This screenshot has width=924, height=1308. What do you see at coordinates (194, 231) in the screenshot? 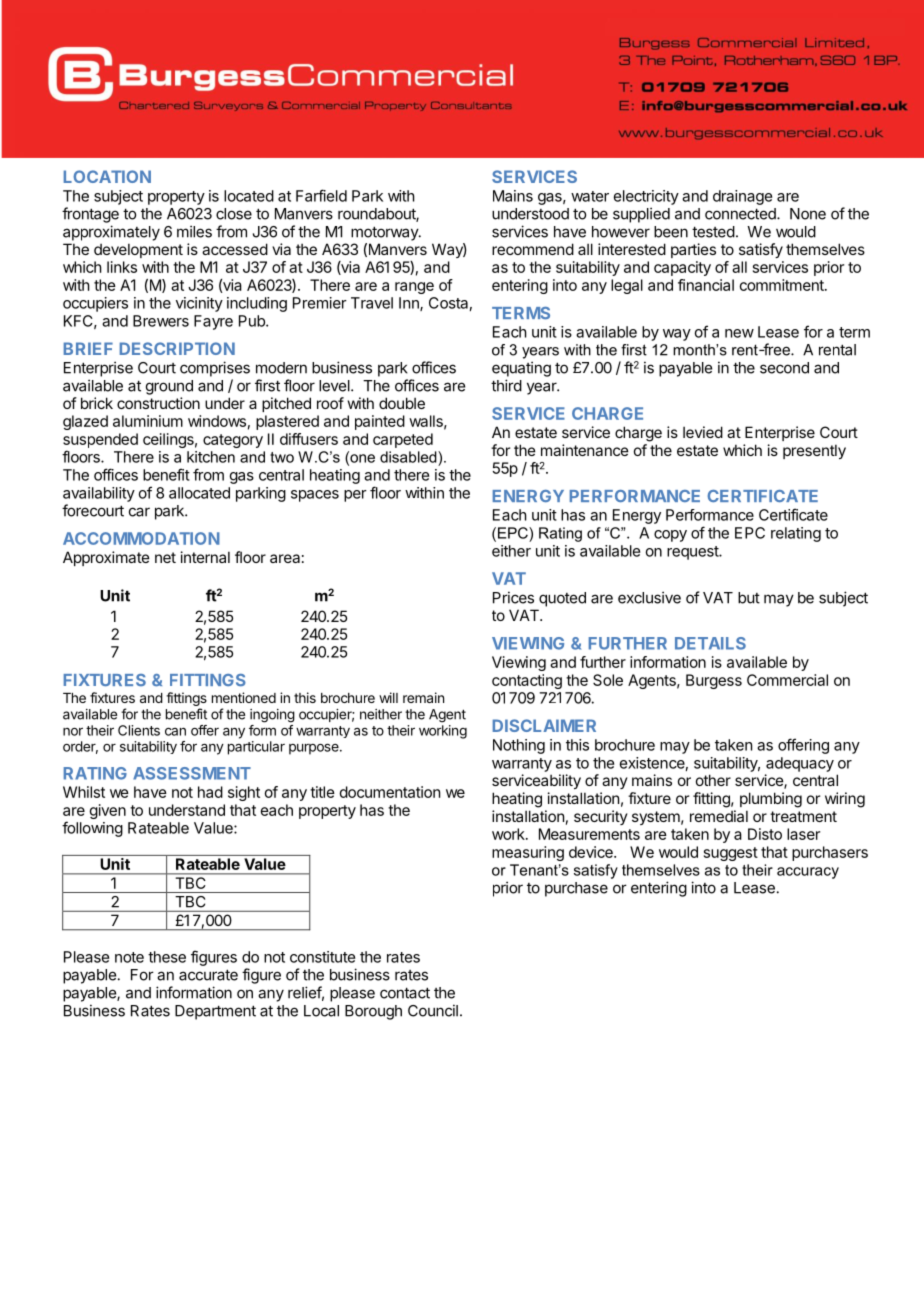
I see `miles` at bounding box center [194, 231].
